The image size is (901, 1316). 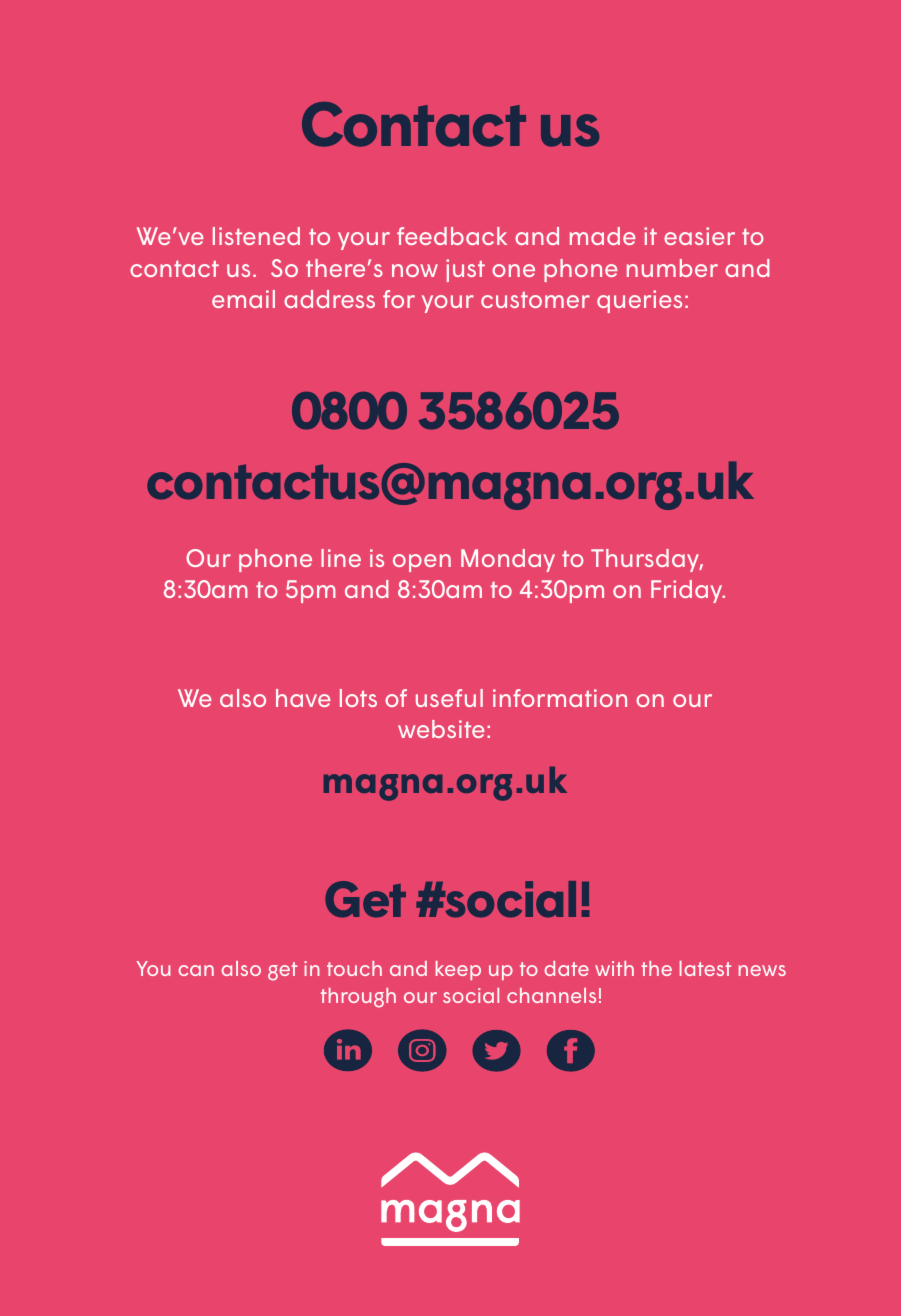 What do you see at coordinates (672, 268) in the page?
I see `number` at bounding box center [672, 268].
